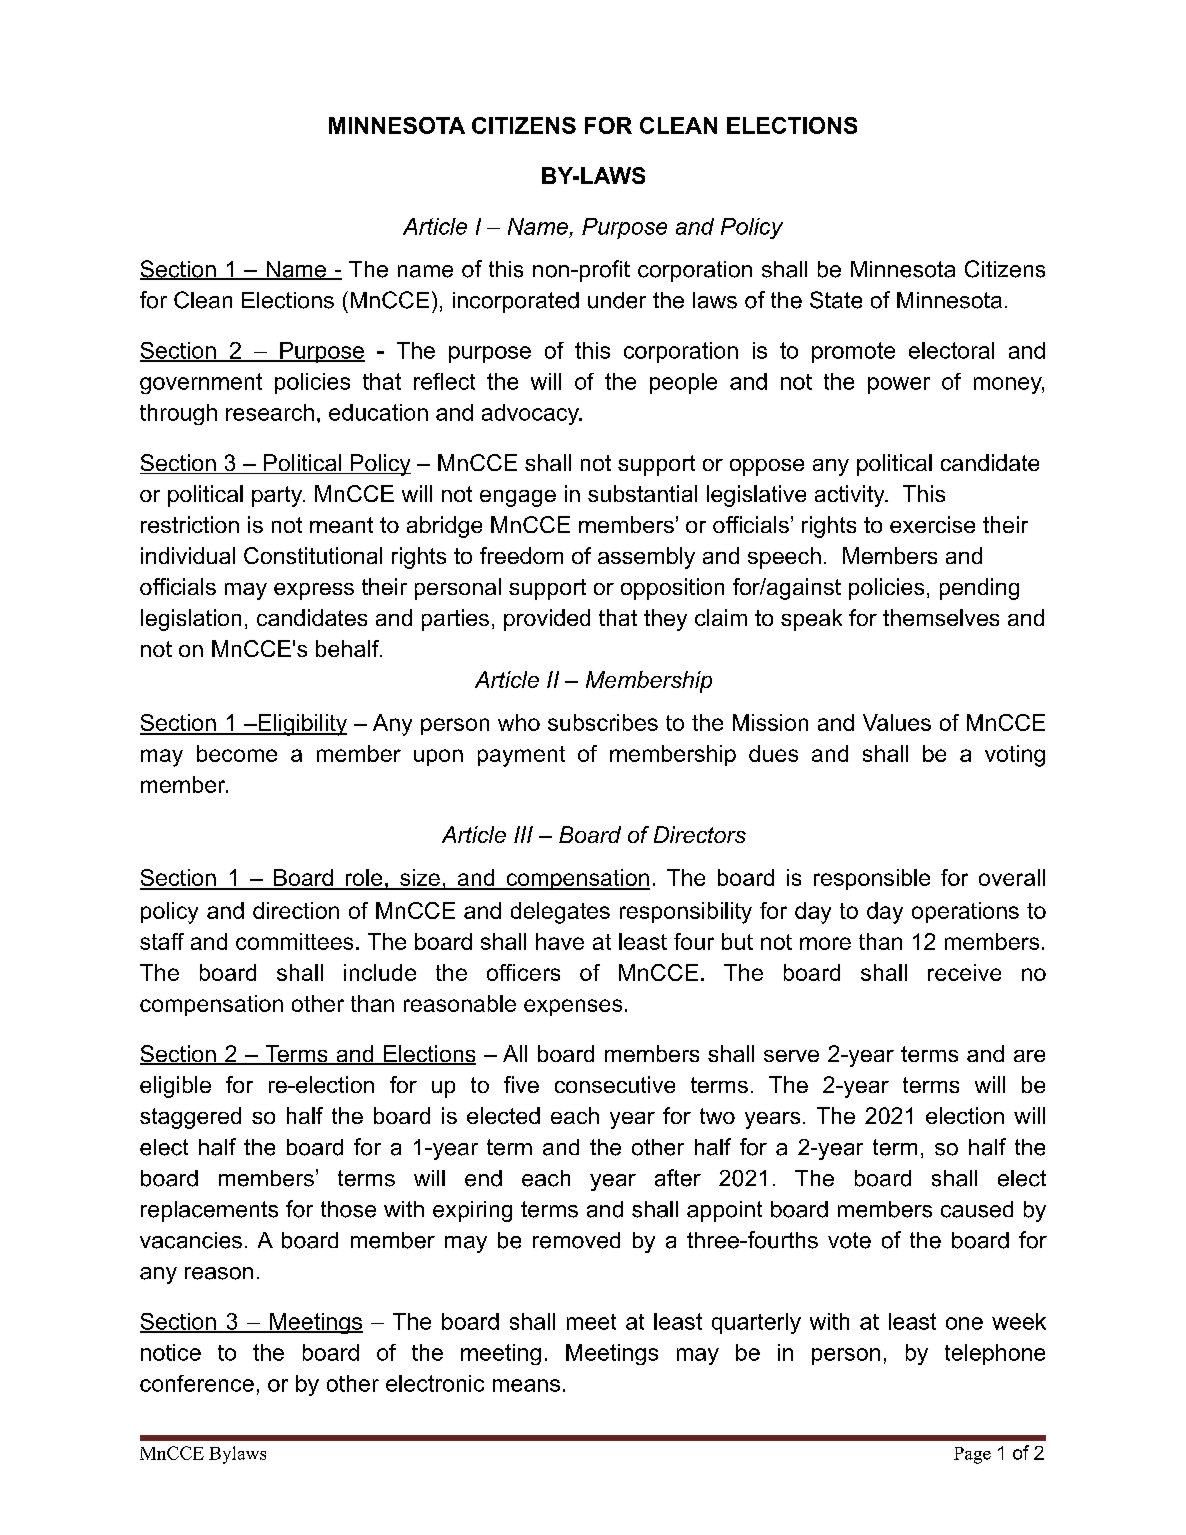 The height and width of the image is (1535, 1186). What do you see at coordinates (197, 1383) in the image?
I see `conference` at bounding box center [197, 1383].
